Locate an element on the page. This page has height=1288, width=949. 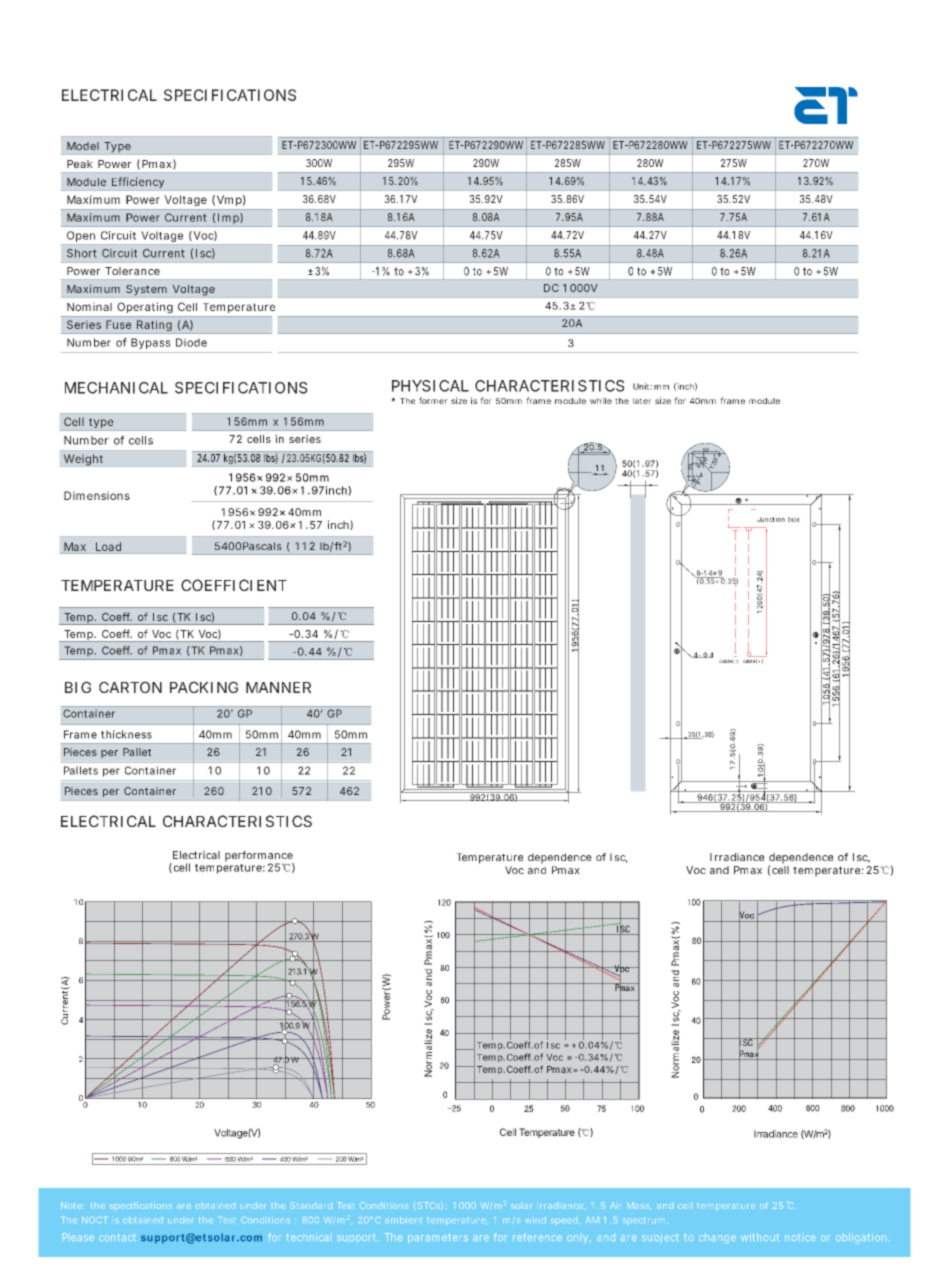
performance is located at coordinates (259, 857).
